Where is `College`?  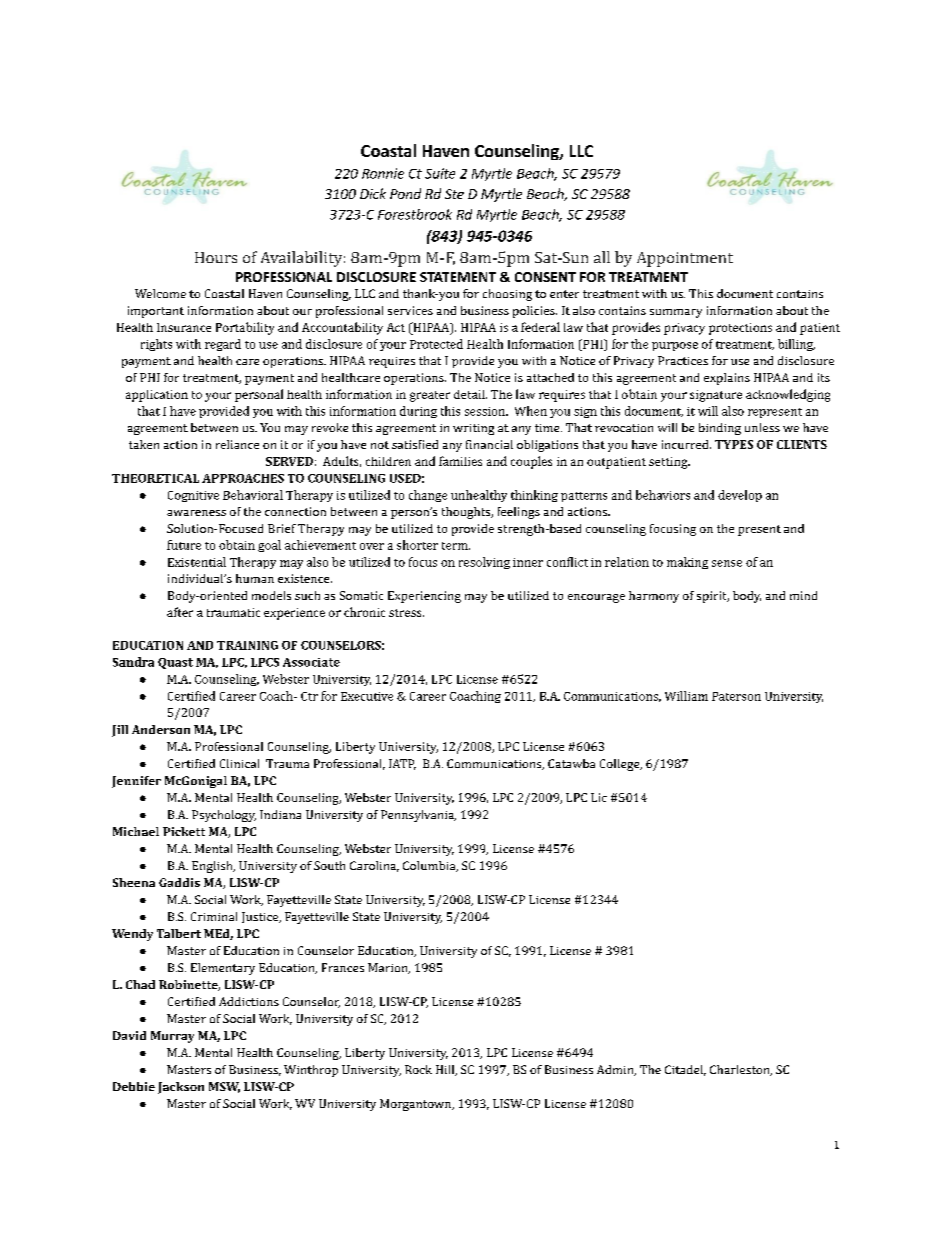 College is located at coordinates (621, 765).
